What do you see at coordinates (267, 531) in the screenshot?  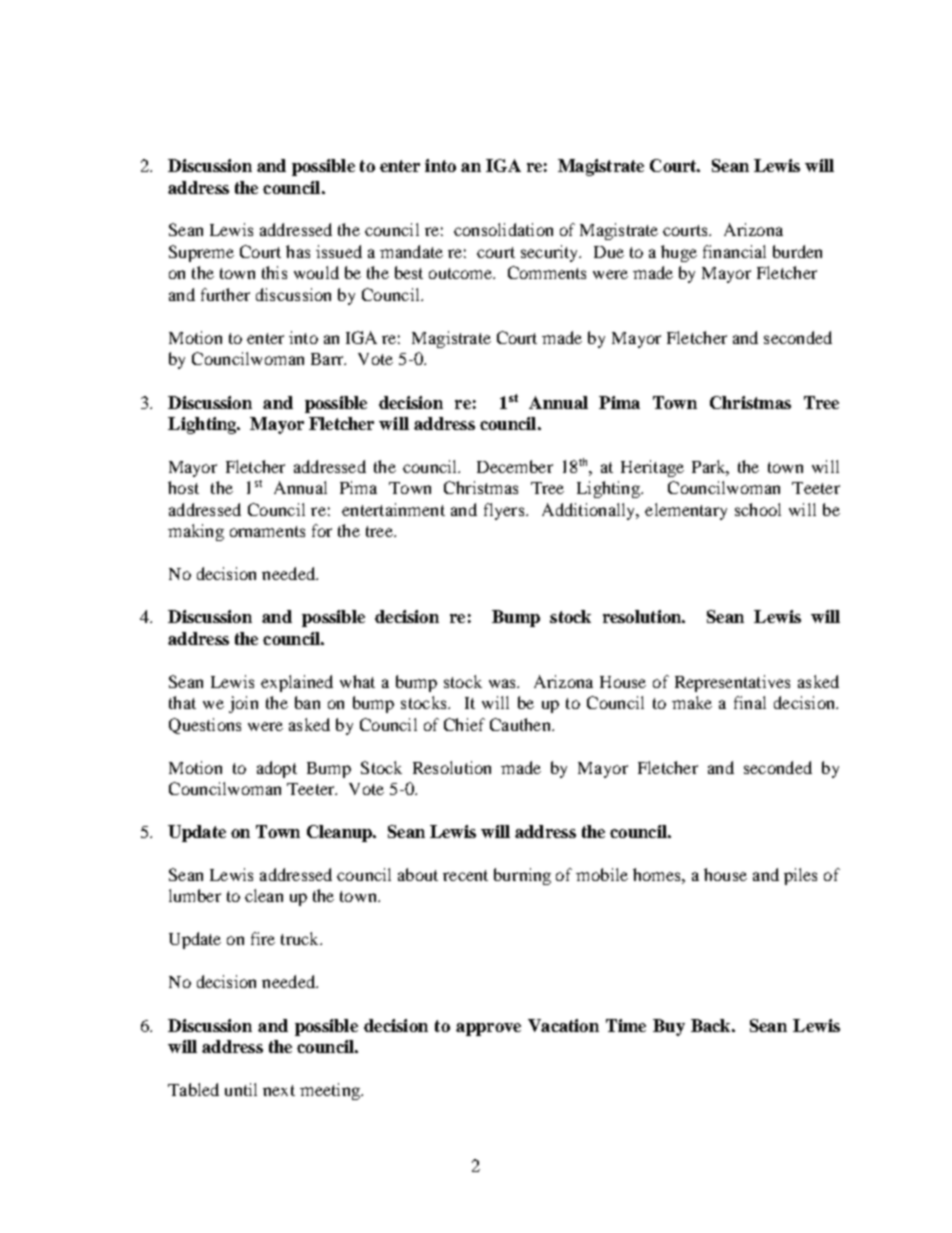 I see `ornaments` at bounding box center [267, 531].
